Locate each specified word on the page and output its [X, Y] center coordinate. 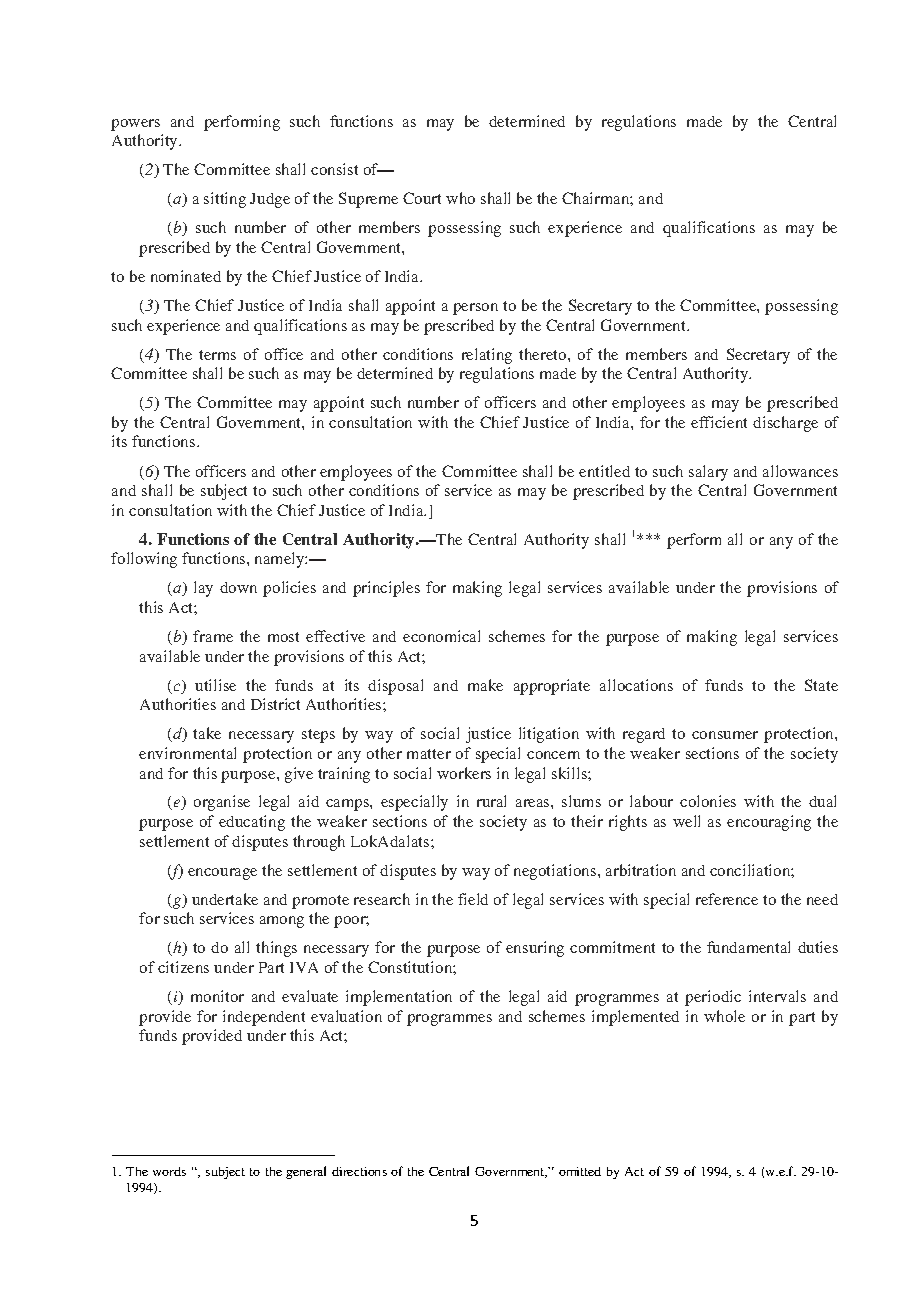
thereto [544, 354]
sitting [225, 200]
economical [441, 636]
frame [213, 636]
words [169, 1171]
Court [422, 198]
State [821, 685]
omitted [580, 1171]
